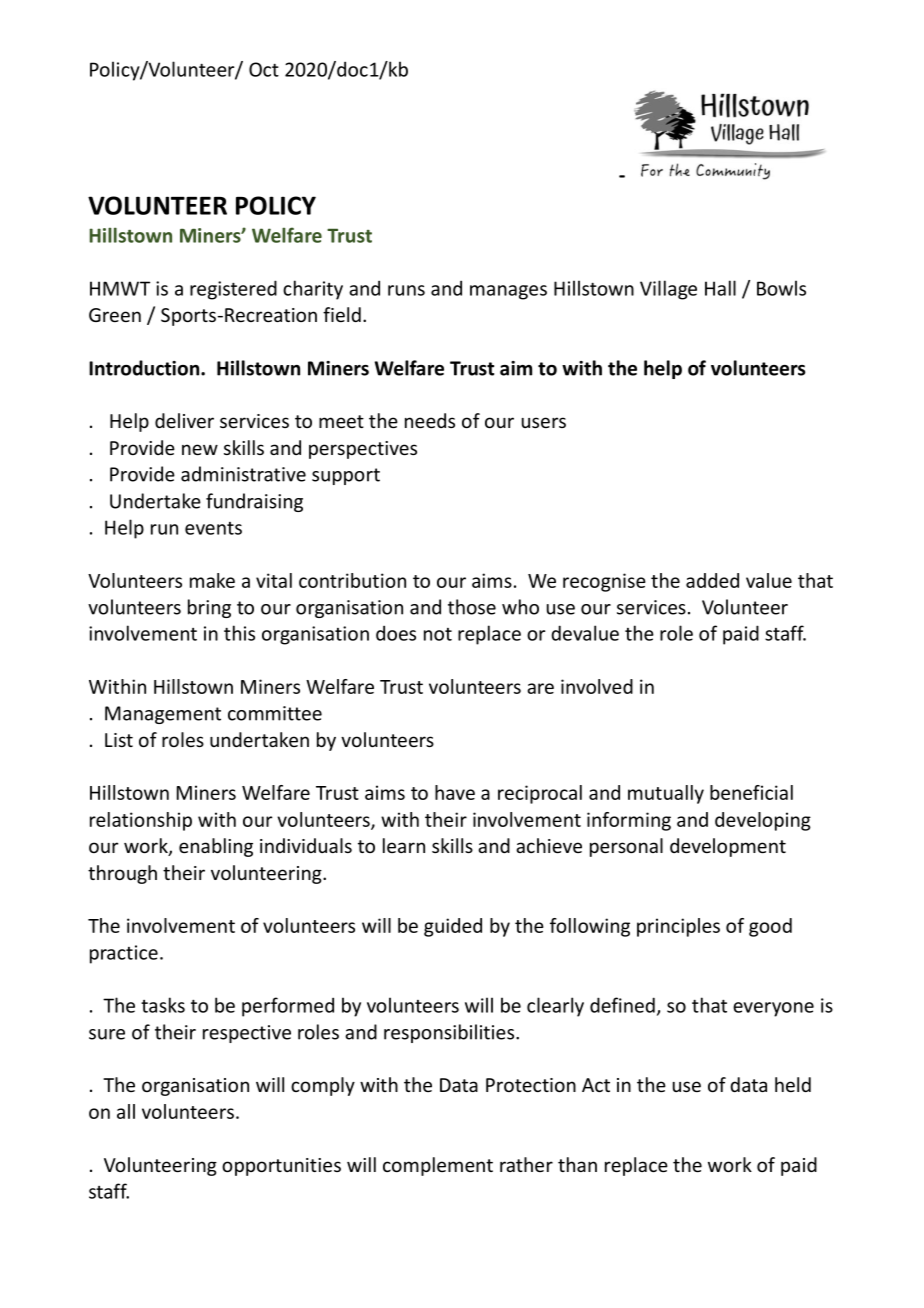  I want to click on Oct, so click(264, 69).
